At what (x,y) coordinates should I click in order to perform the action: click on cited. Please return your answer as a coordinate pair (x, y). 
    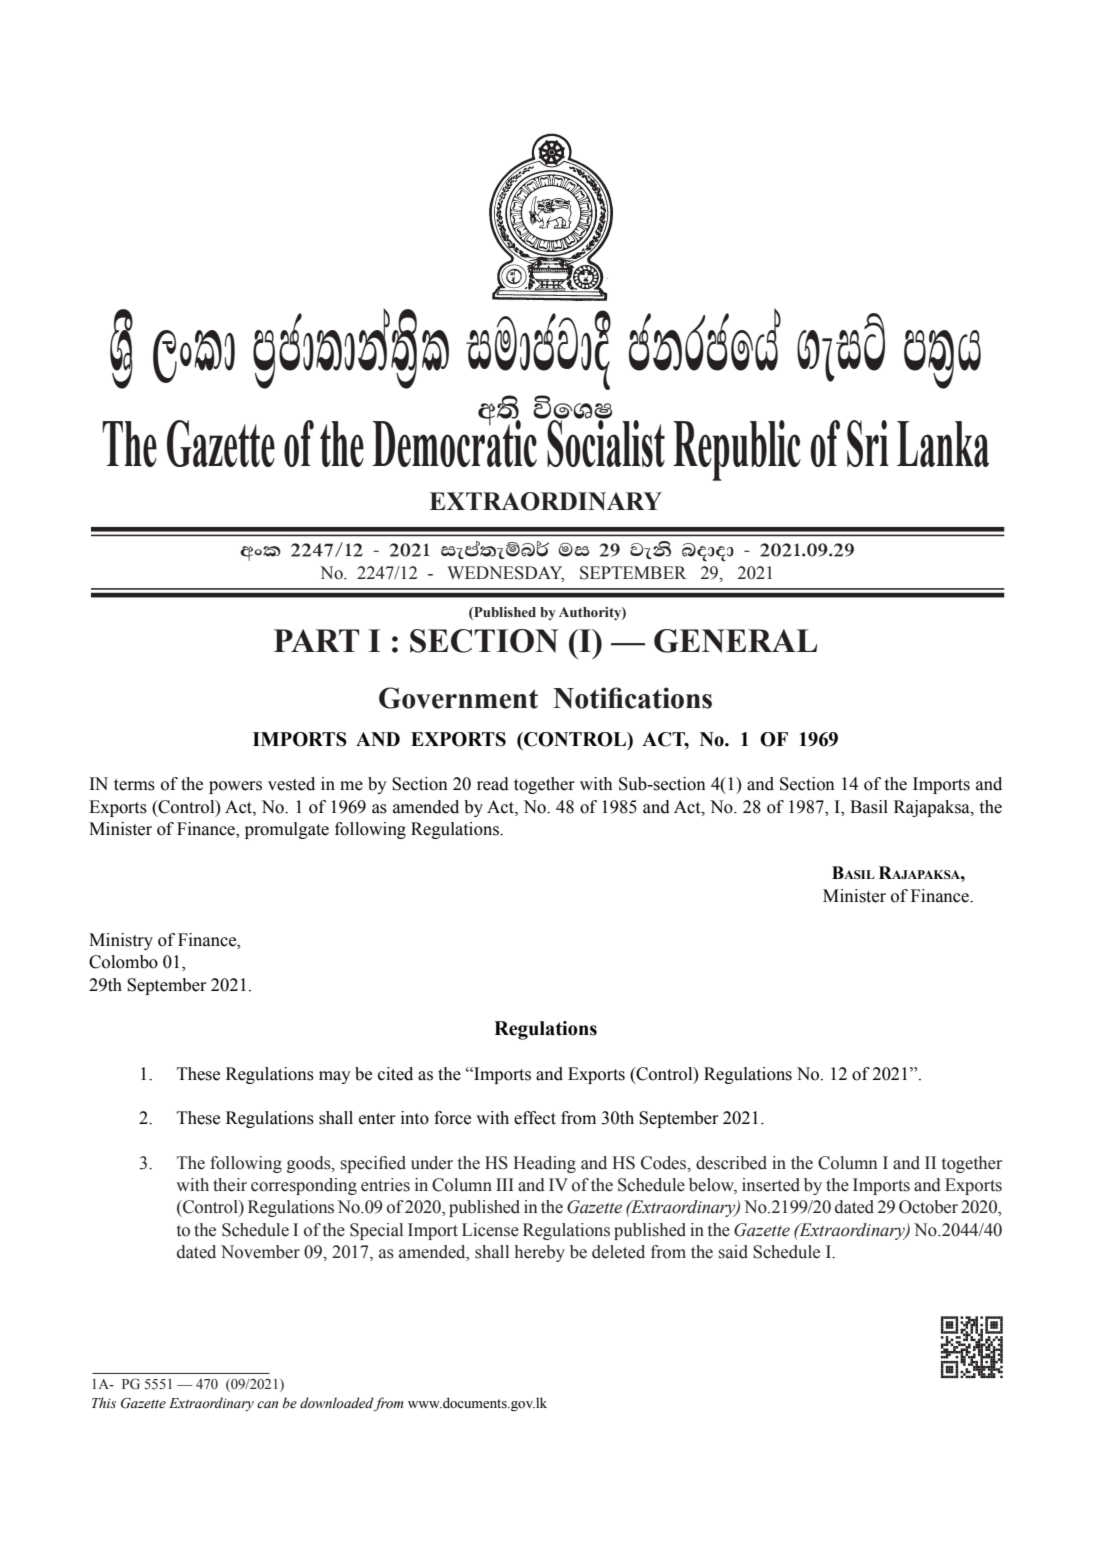
    Looking at the image, I should click on (395, 1074).
